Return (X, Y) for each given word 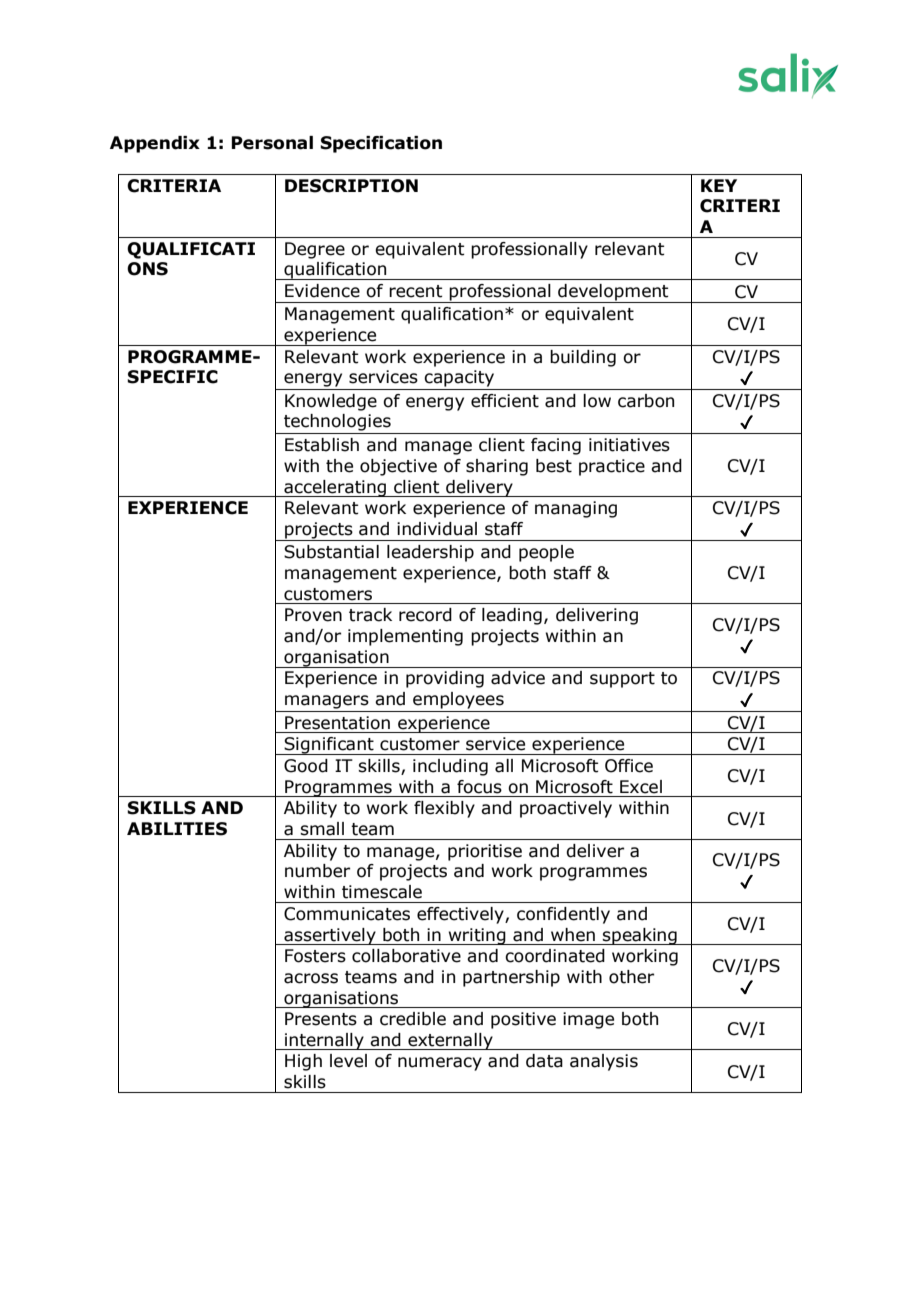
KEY (719, 185)
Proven (313, 615)
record (425, 615)
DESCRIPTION (351, 186)
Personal (272, 143)
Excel (641, 787)
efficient (505, 401)
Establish (322, 445)
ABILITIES (177, 829)
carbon (646, 401)
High (303, 1062)
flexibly (444, 809)
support (622, 680)
